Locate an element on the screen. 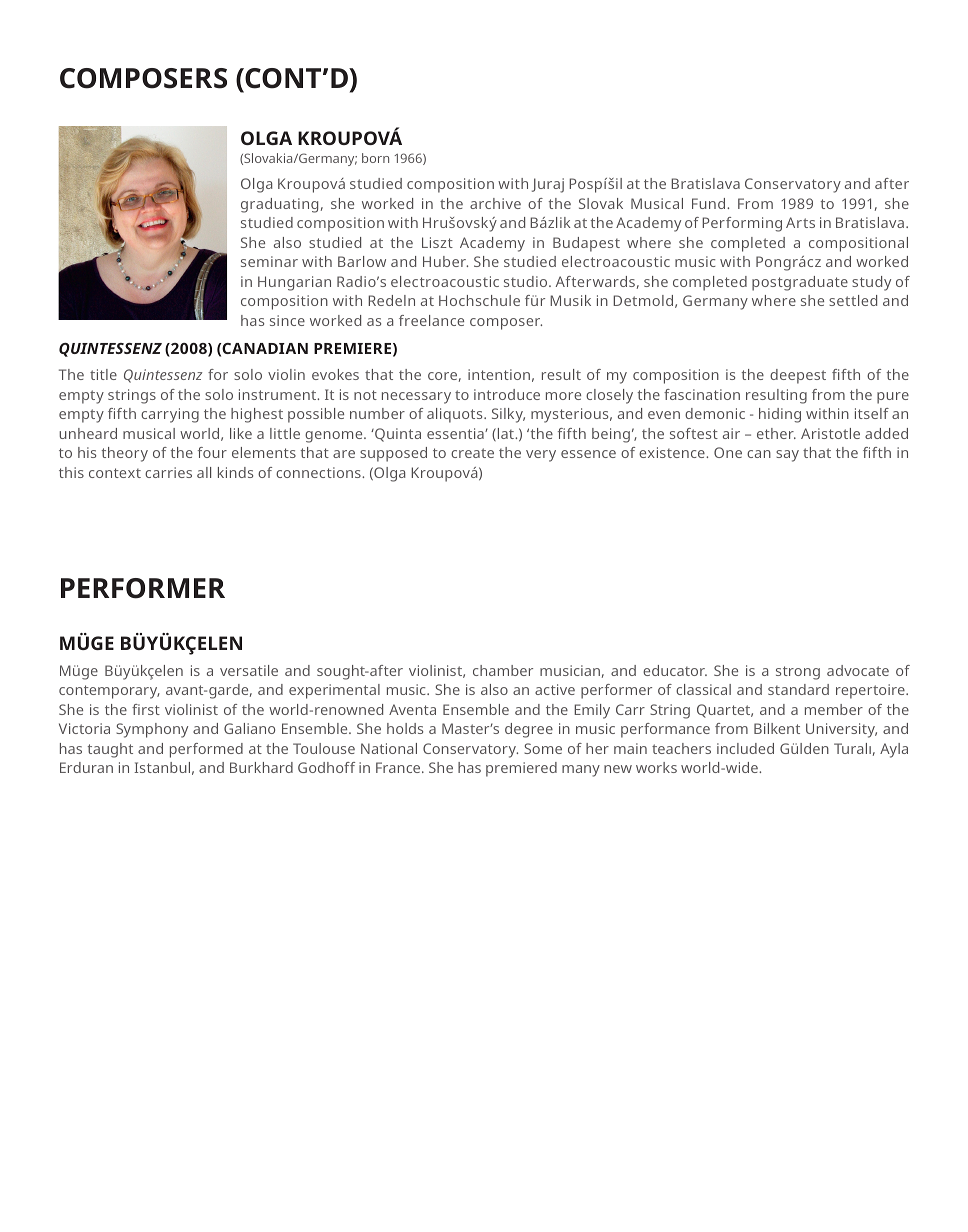 This screenshot has width=968, height=1232. Juraj is located at coordinates (548, 185).
